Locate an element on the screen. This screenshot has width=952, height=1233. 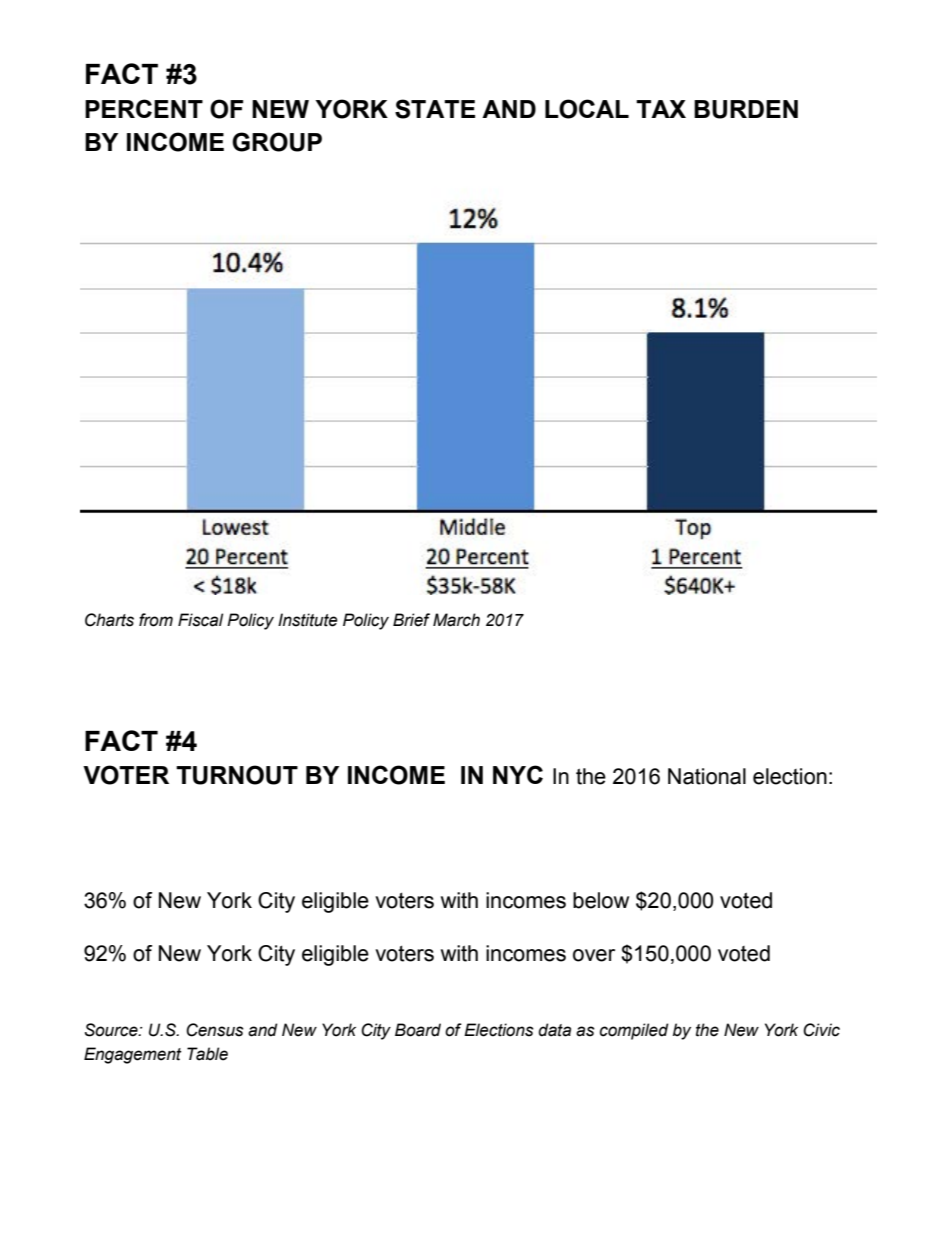
Census is located at coordinates (215, 1030).
